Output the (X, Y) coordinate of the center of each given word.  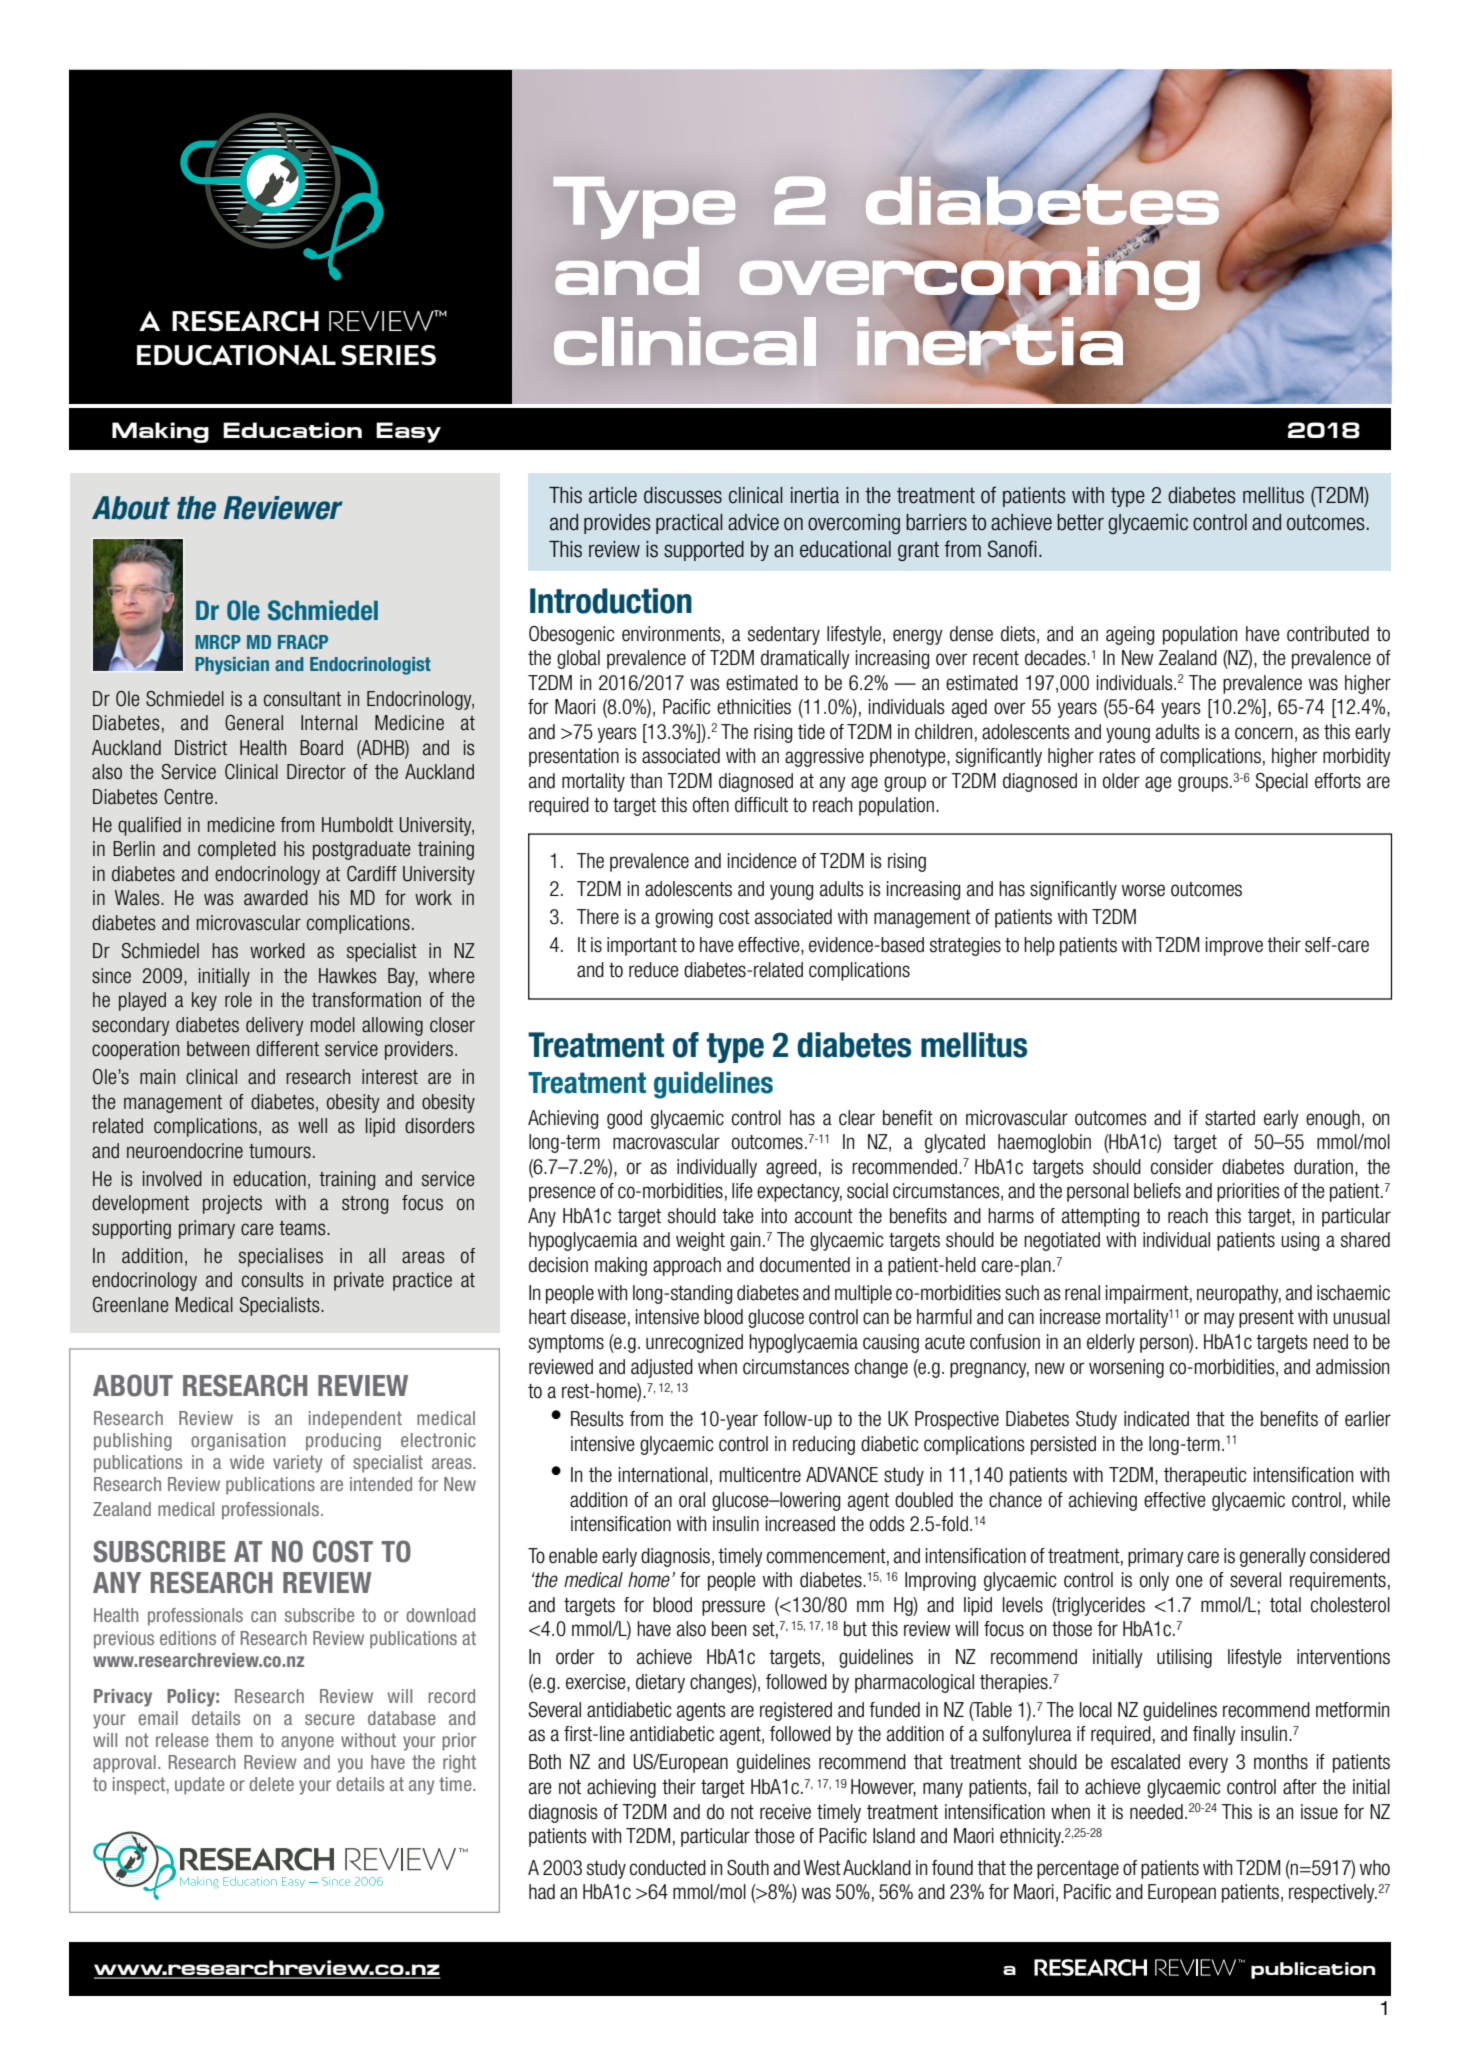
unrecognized (694, 1343)
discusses (683, 495)
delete (271, 1784)
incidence (762, 861)
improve (1234, 946)
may (1219, 1320)
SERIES (388, 355)
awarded (276, 898)
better (1080, 522)
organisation (238, 1442)
